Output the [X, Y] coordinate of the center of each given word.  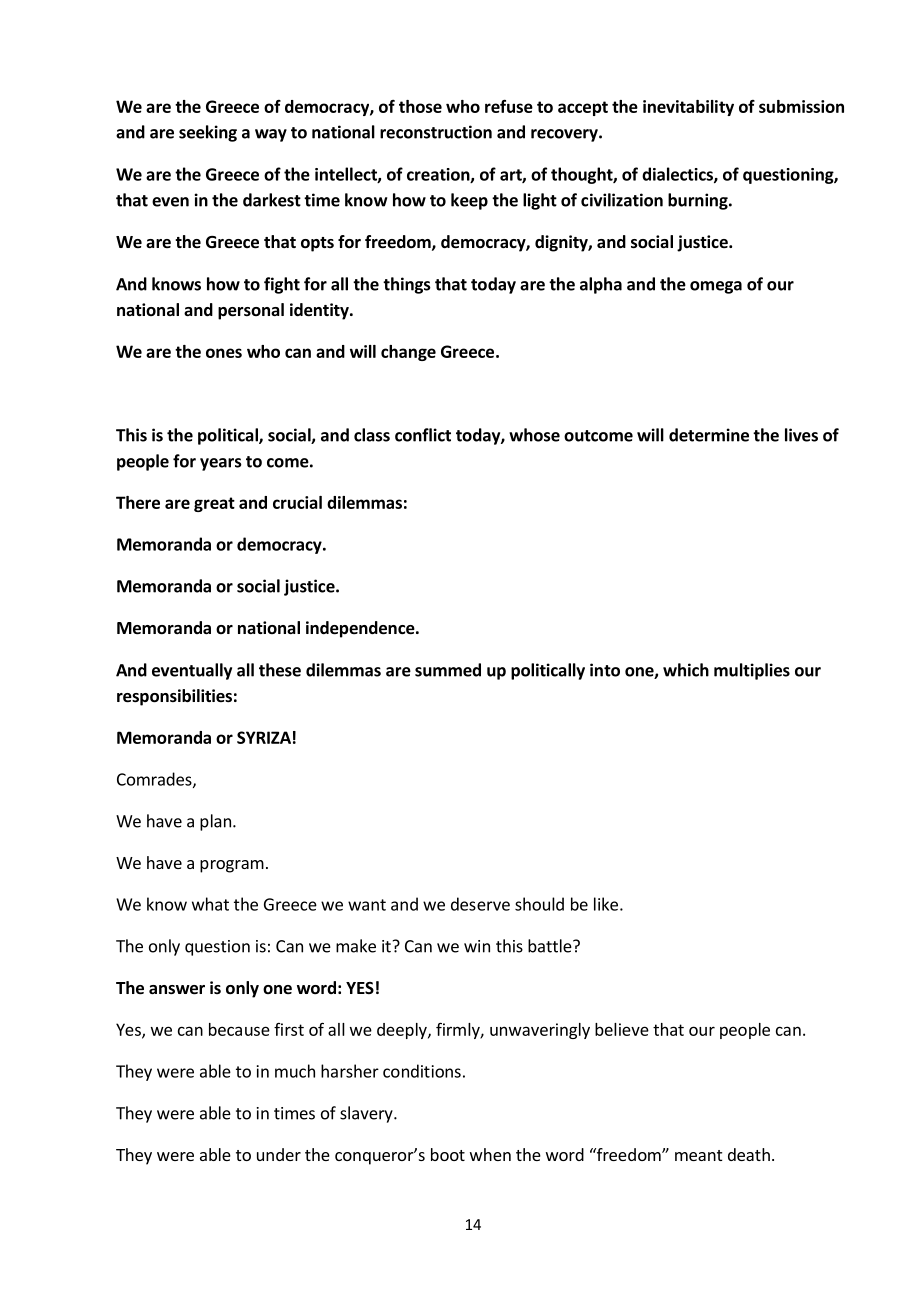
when [490, 1154]
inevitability [688, 108]
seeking [208, 133]
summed [448, 670]
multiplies [752, 671]
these [280, 670]
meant [698, 1155]
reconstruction [436, 132]
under [279, 1154]
